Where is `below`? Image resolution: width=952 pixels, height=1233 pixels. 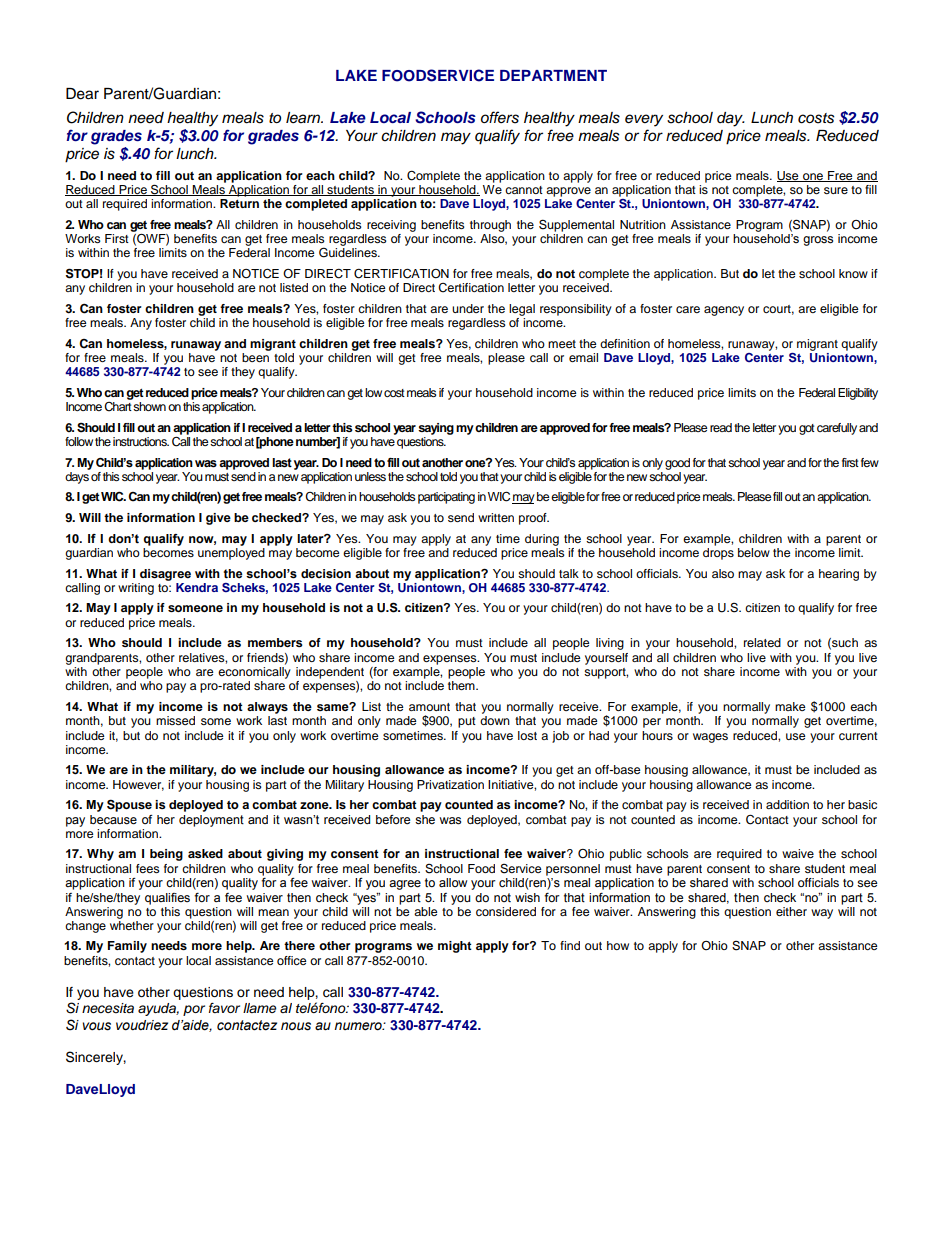
below is located at coordinates (754, 552).
